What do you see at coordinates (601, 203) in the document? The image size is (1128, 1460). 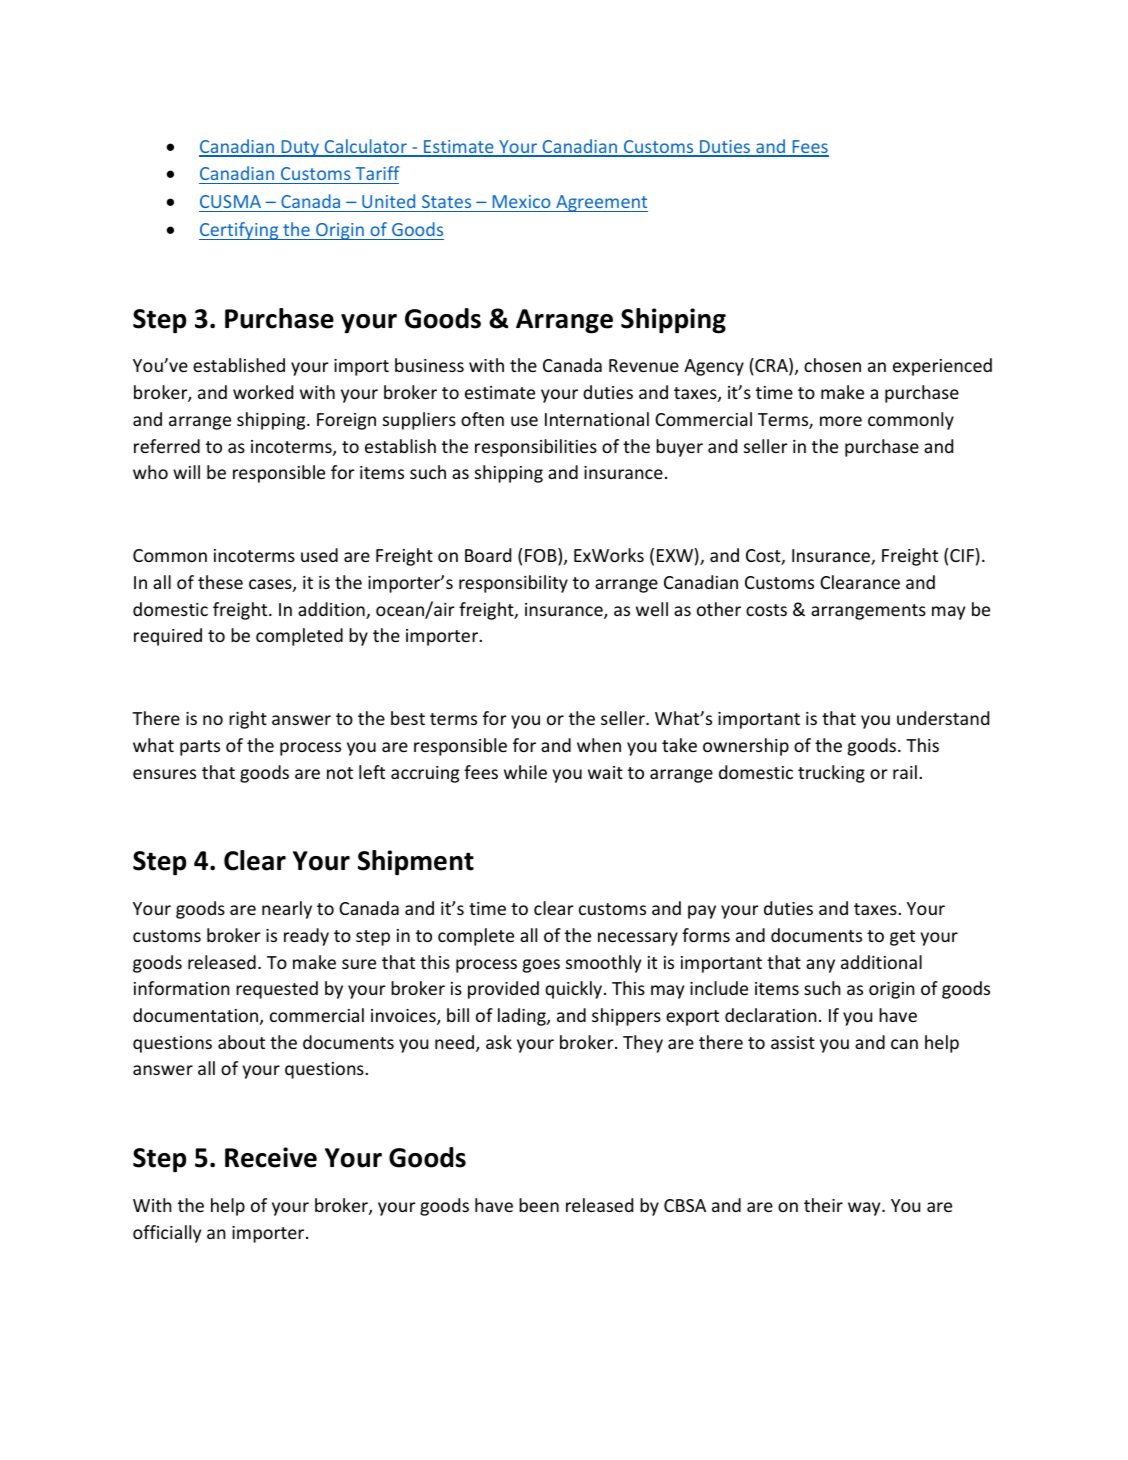 I see `Agreement` at bounding box center [601, 203].
